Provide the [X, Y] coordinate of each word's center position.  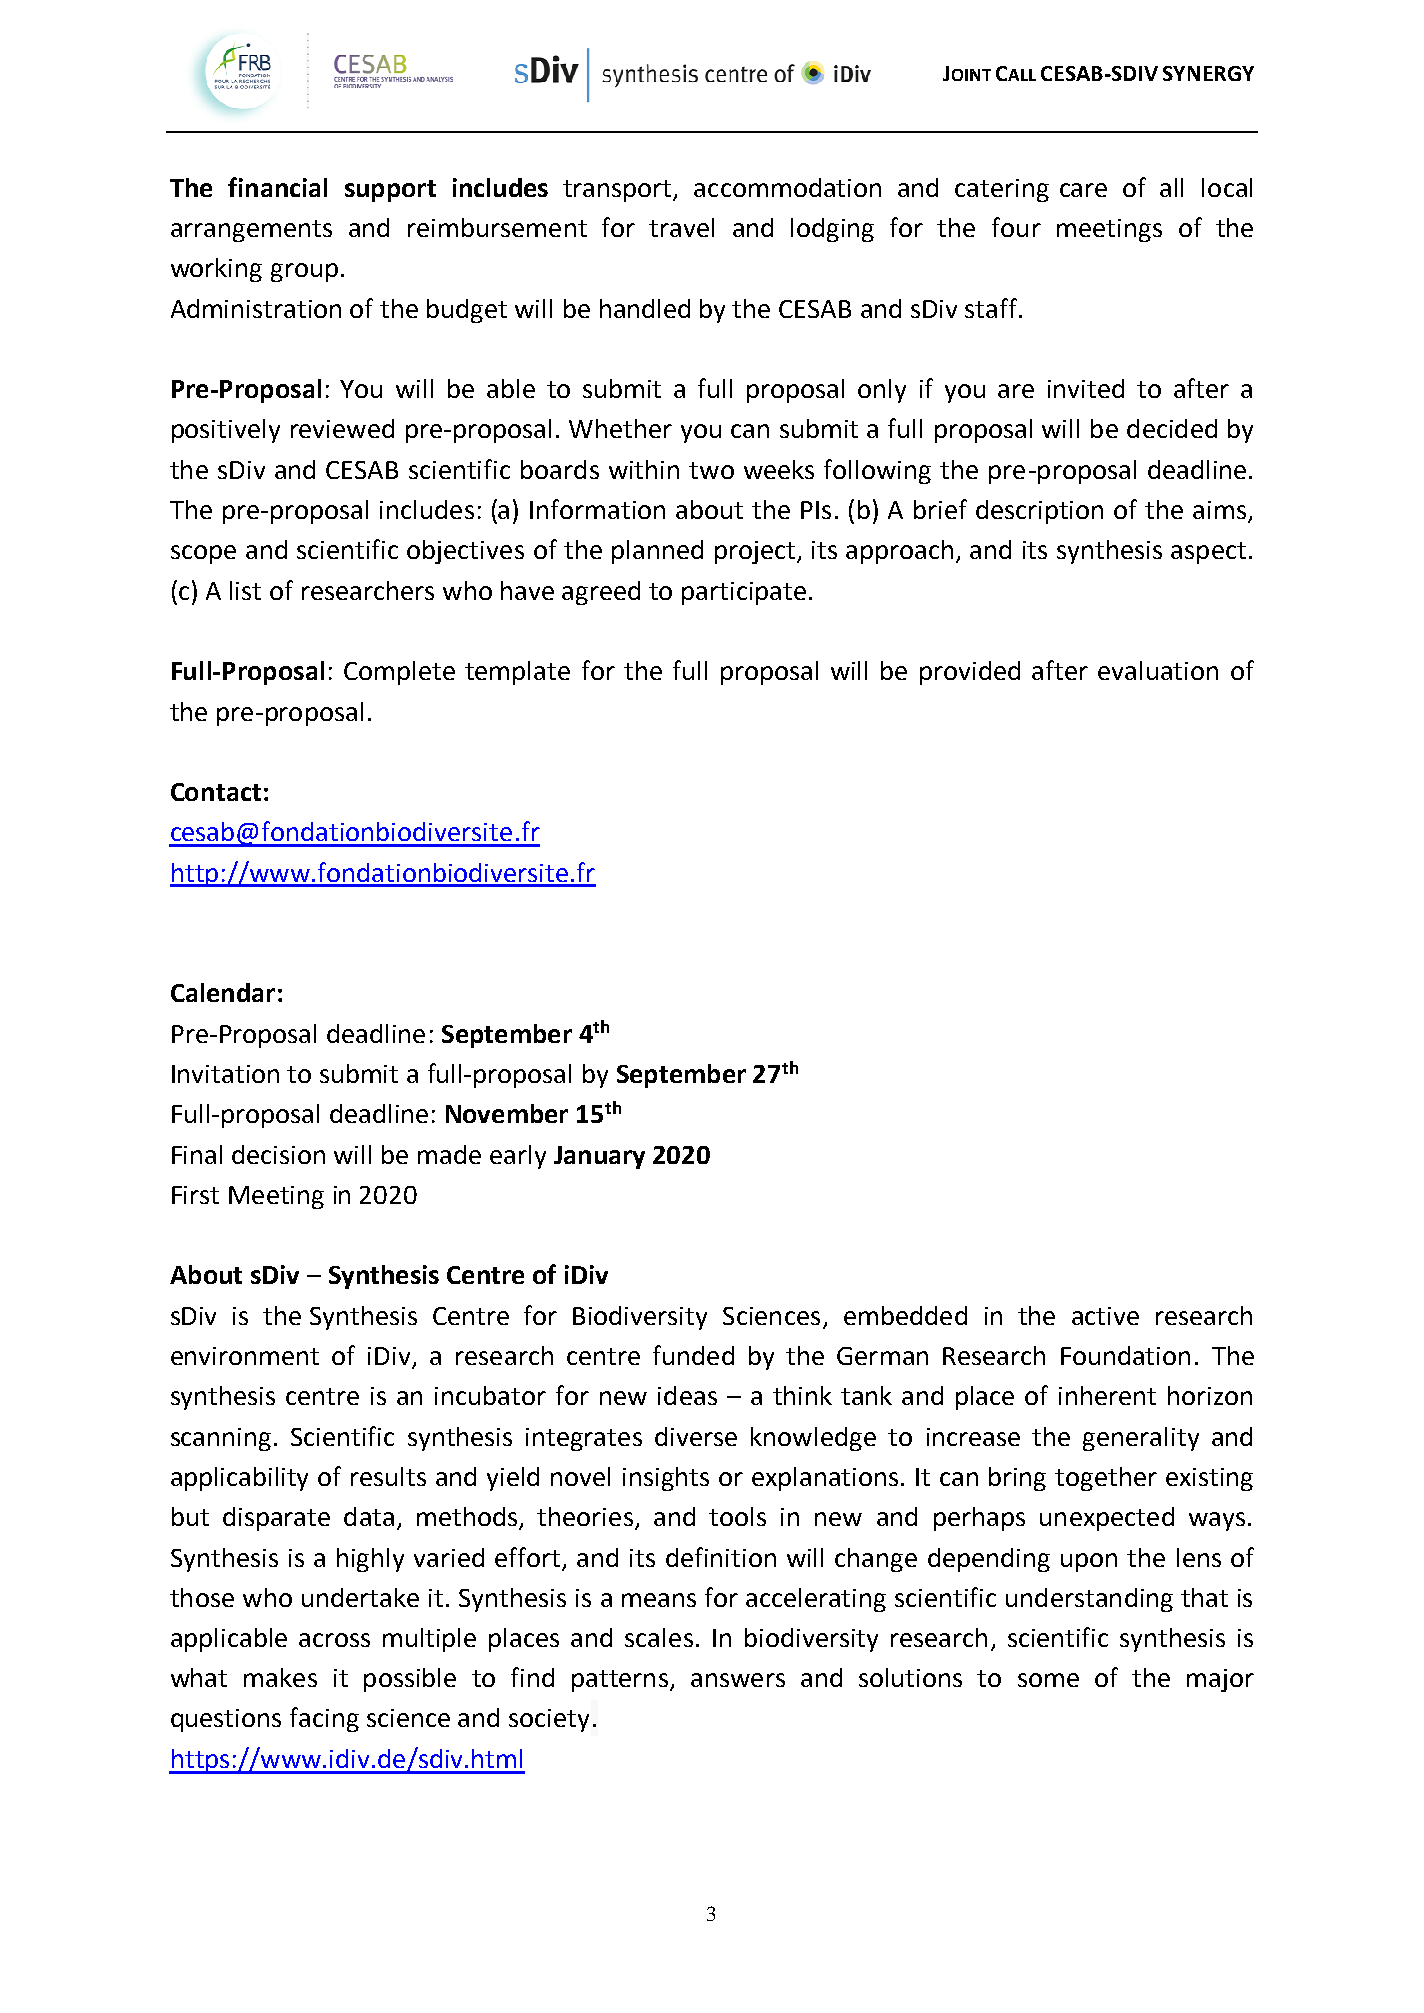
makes [280, 1677]
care [1083, 190]
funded [693, 1355]
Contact [216, 792]
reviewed [342, 428]
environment [245, 1356]
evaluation [1158, 670]
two [711, 470]
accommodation [787, 187]
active [1105, 1316]
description [1039, 512]
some [1048, 1680]
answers [738, 1680]
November [507, 1113]
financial [277, 187]
